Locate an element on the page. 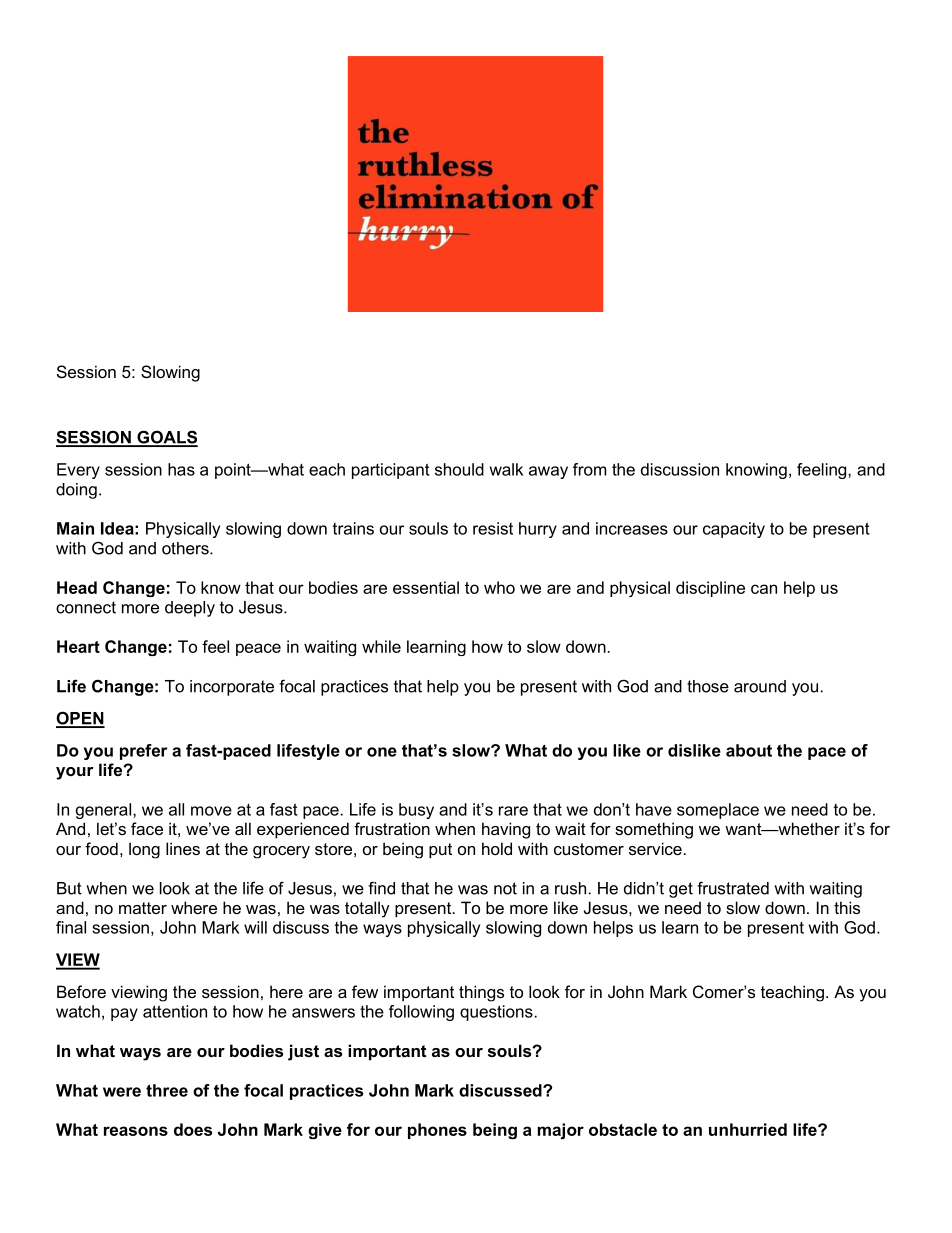  three is located at coordinates (167, 1090).
